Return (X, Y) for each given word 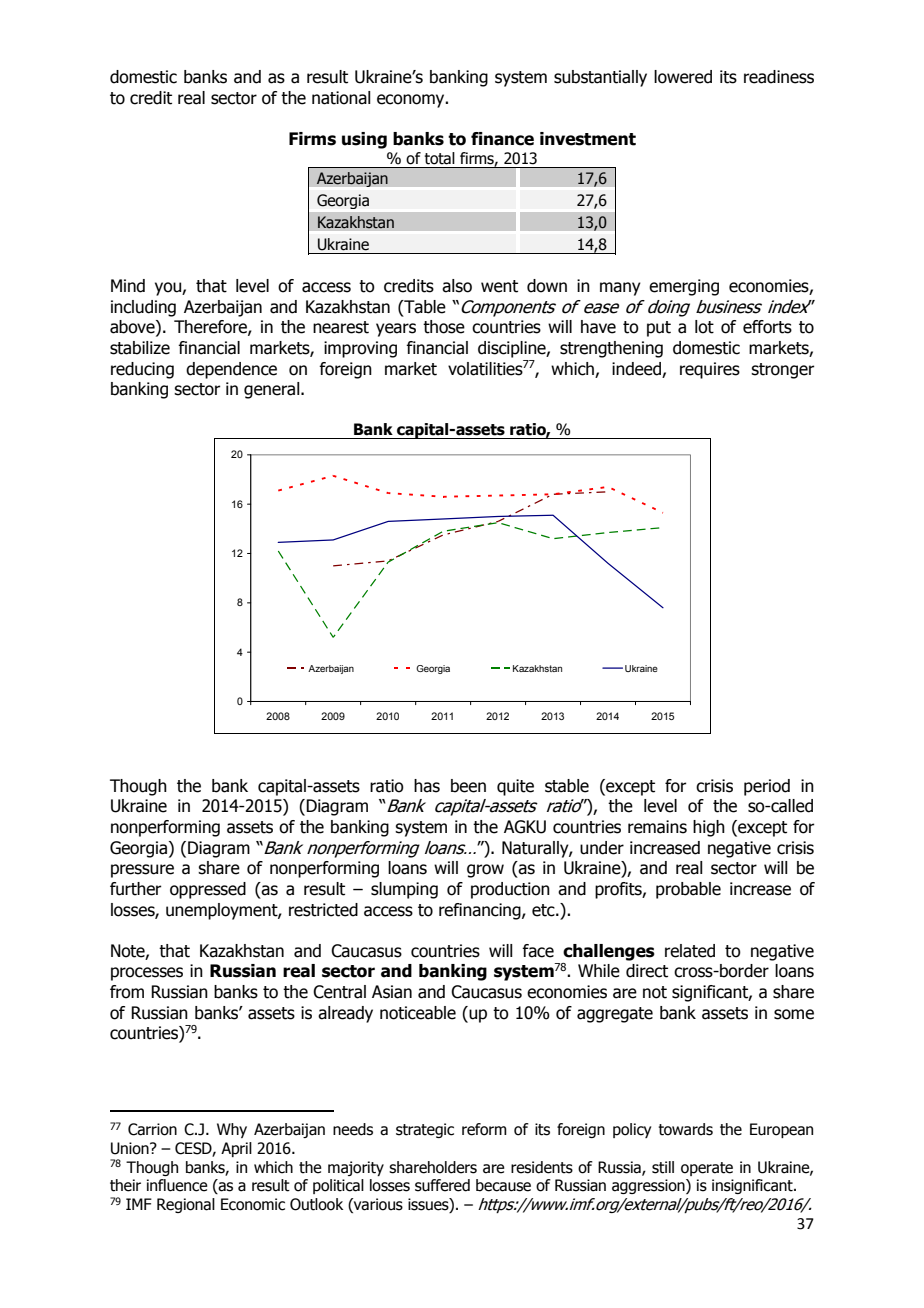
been (468, 786)
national (341, 98)
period (767, 787)
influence (177, 1185)
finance (502, 139)
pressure (142, 871)
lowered (683, 77)
